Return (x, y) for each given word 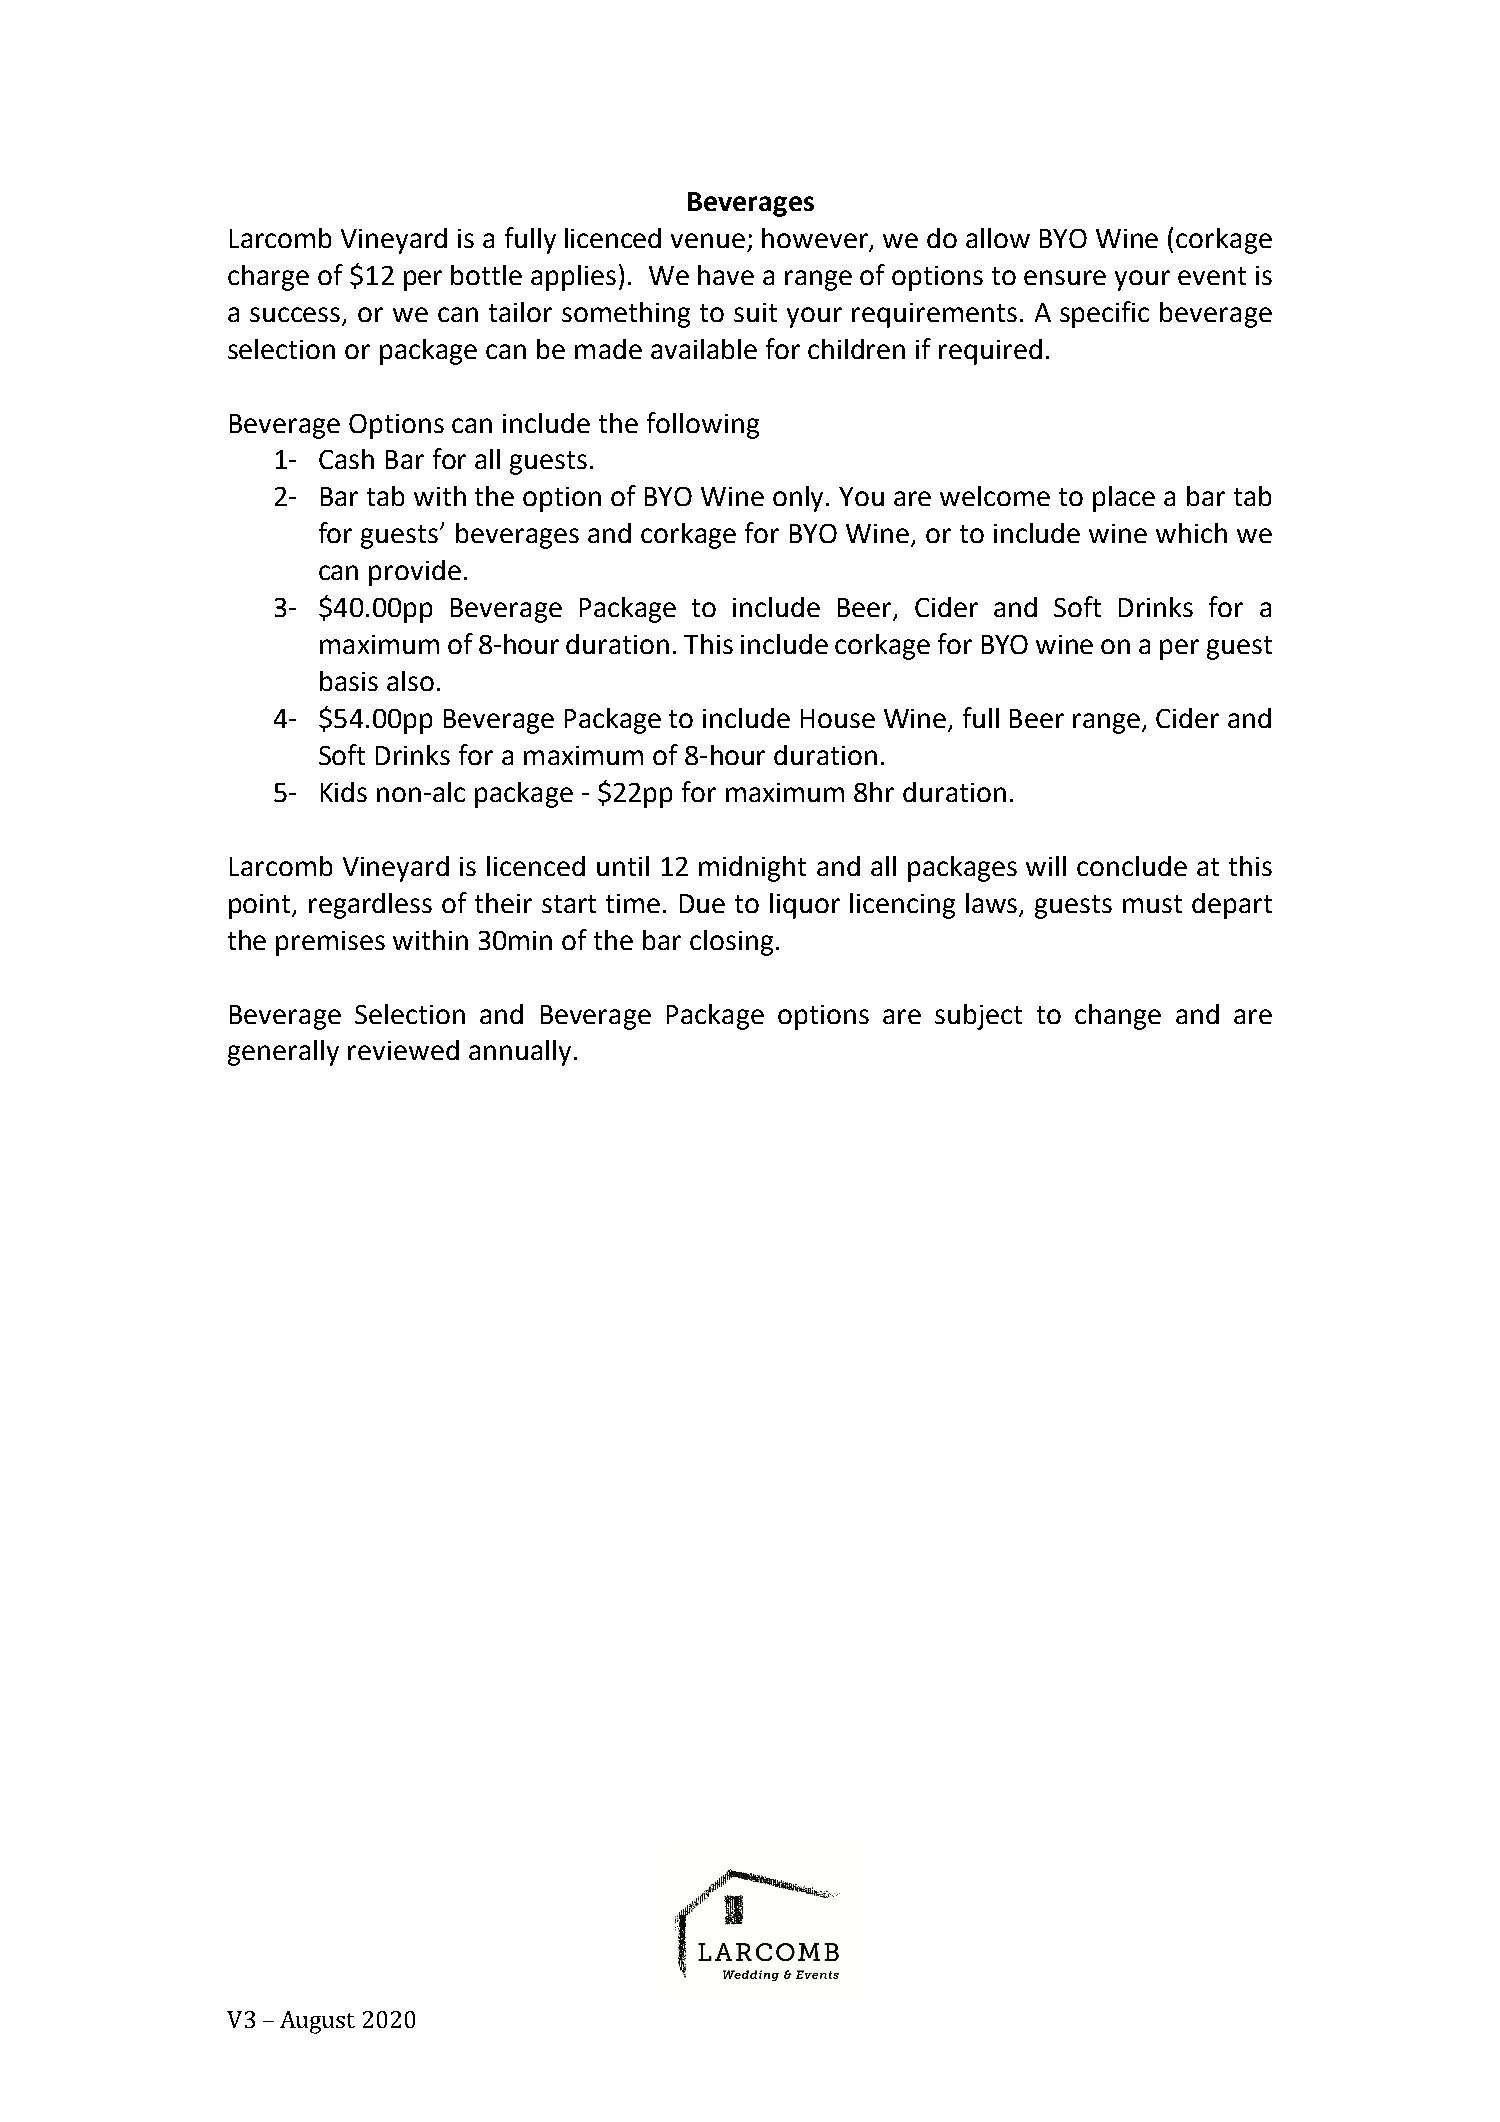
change (1118, 1017)
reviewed (403, 1050)
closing (731, 943)
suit (755, 312)
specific (1104, 314)
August (317, 2022)
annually (520, 1053)
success (296, 316)
